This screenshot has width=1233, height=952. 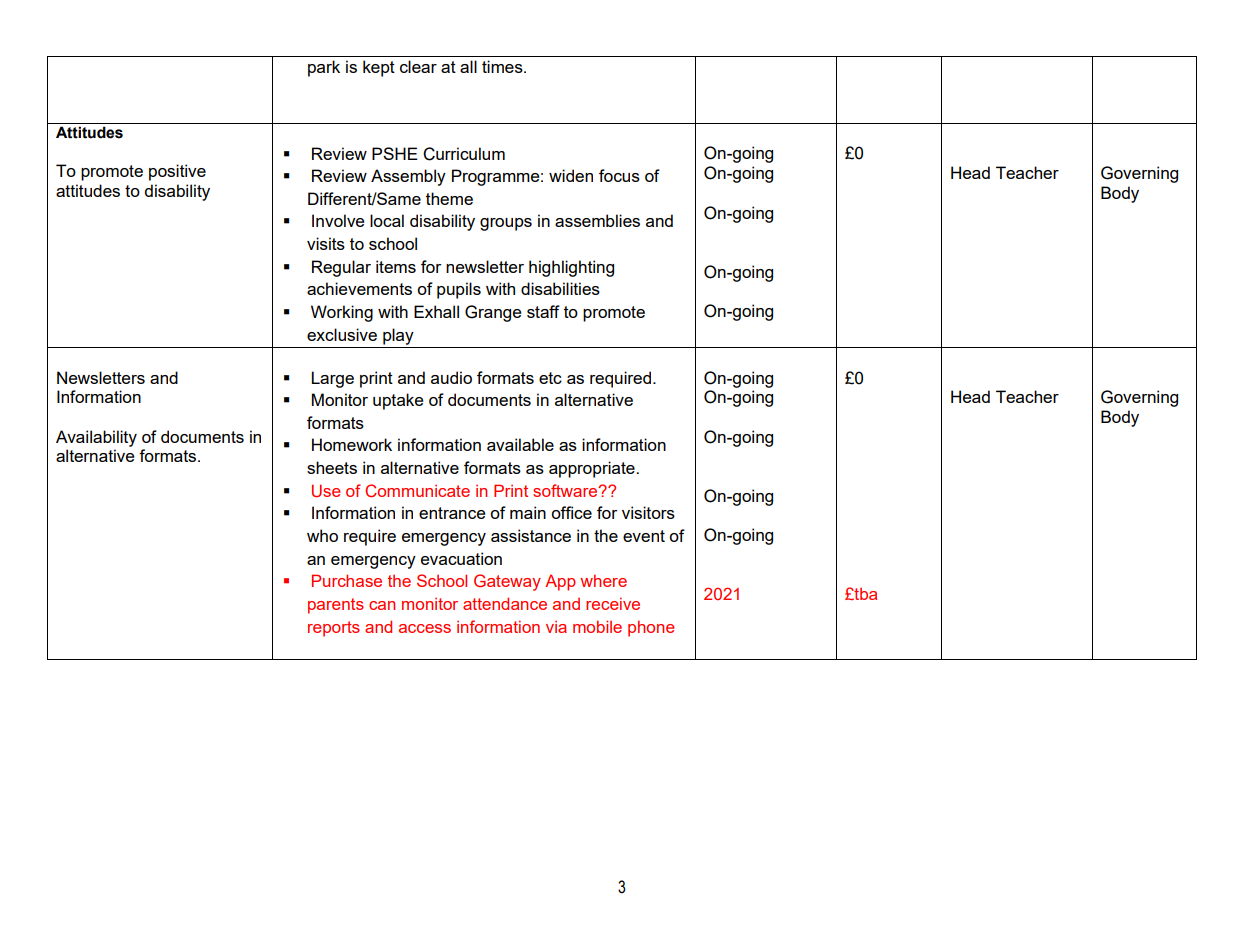 What do you see at coordinates (597, 220) in the screenshot?
I see `assemblies` at bounding box center [597, 220].
